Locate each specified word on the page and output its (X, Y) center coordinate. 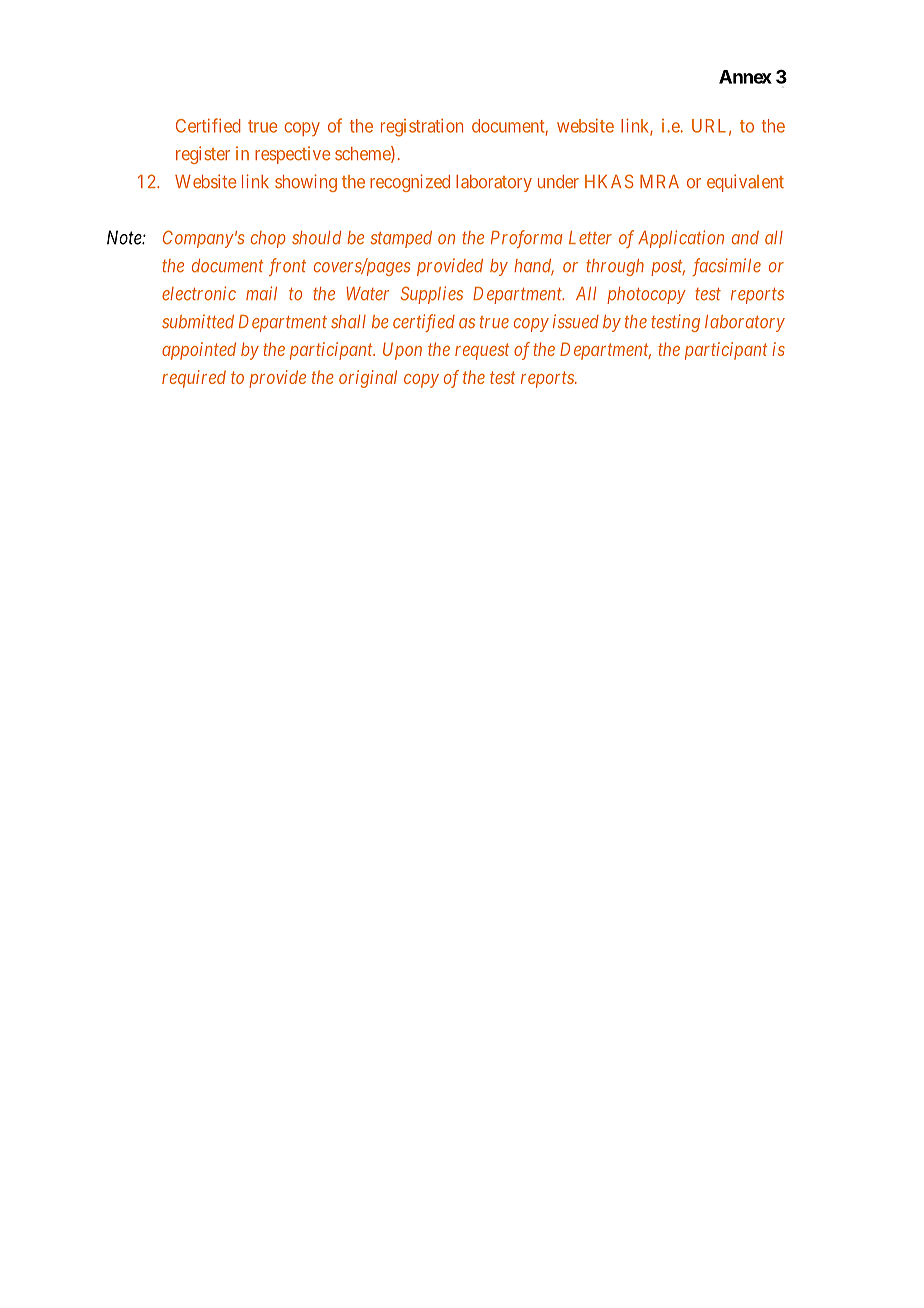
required (194, 379)
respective (292, 155)
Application (681, 239)
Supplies (432, 295)
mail (261, 293)
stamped (401, 239)
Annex (745, 77)
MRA (659, 181)
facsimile (726, 267)
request (482, 351)
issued (576, 321)
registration (422, 127)
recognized (410, 183)
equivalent (745, 183)
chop (268, 239)
